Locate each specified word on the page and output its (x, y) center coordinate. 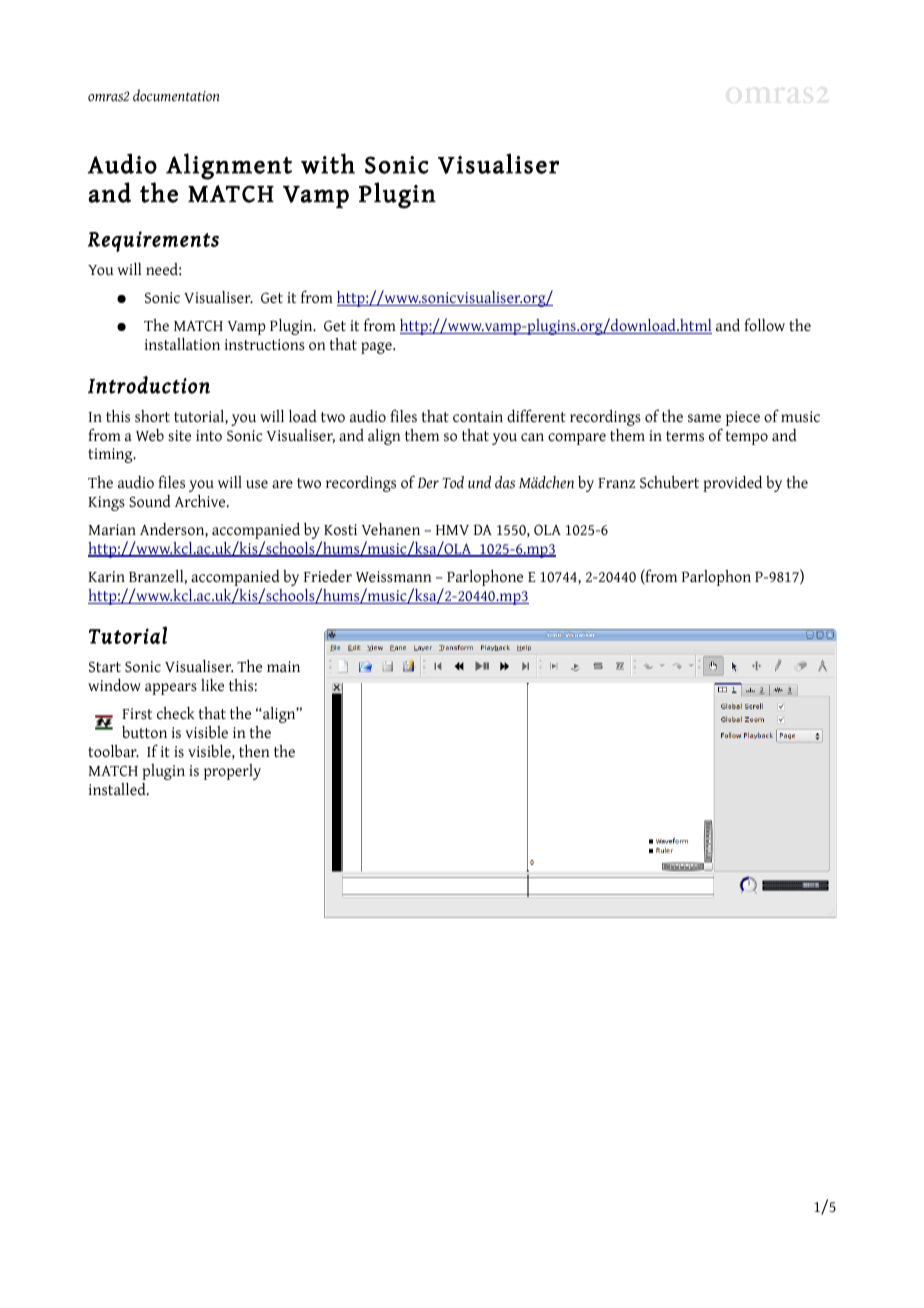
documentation (176, 95)
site (179, 436)
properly (232, 772)
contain (478, 417)
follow (764, 324)
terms (685, 436)
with (328, 163)
